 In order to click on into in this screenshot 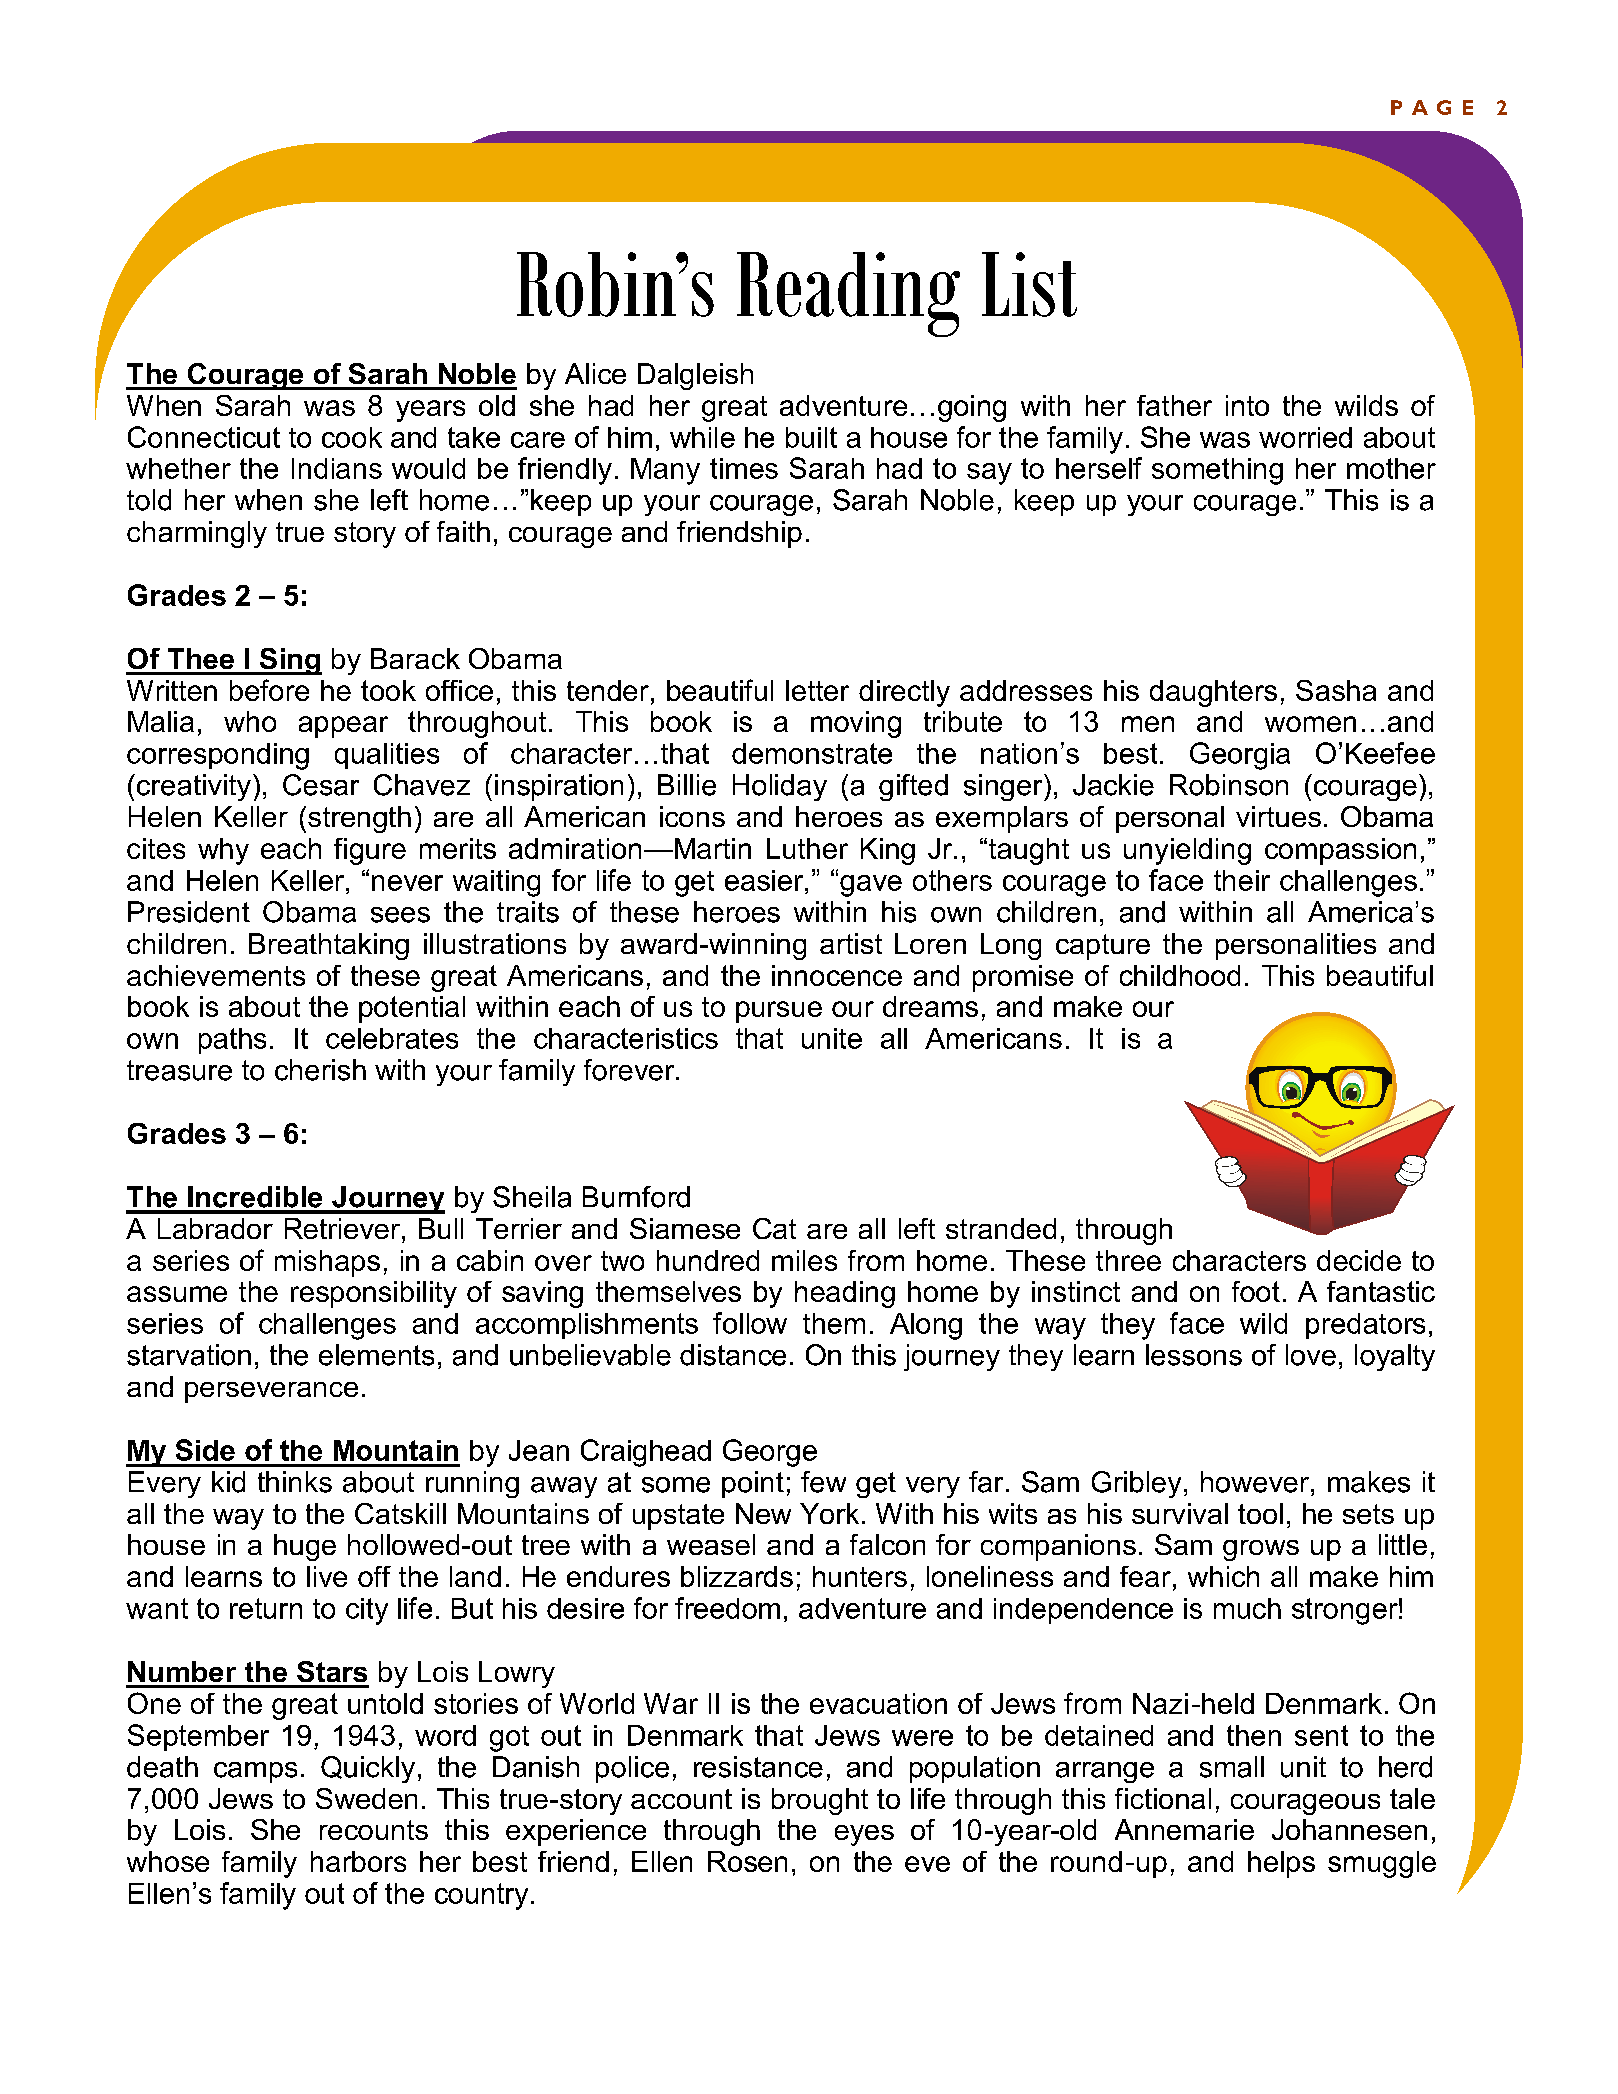, I will do `click(1247, 405)`.
